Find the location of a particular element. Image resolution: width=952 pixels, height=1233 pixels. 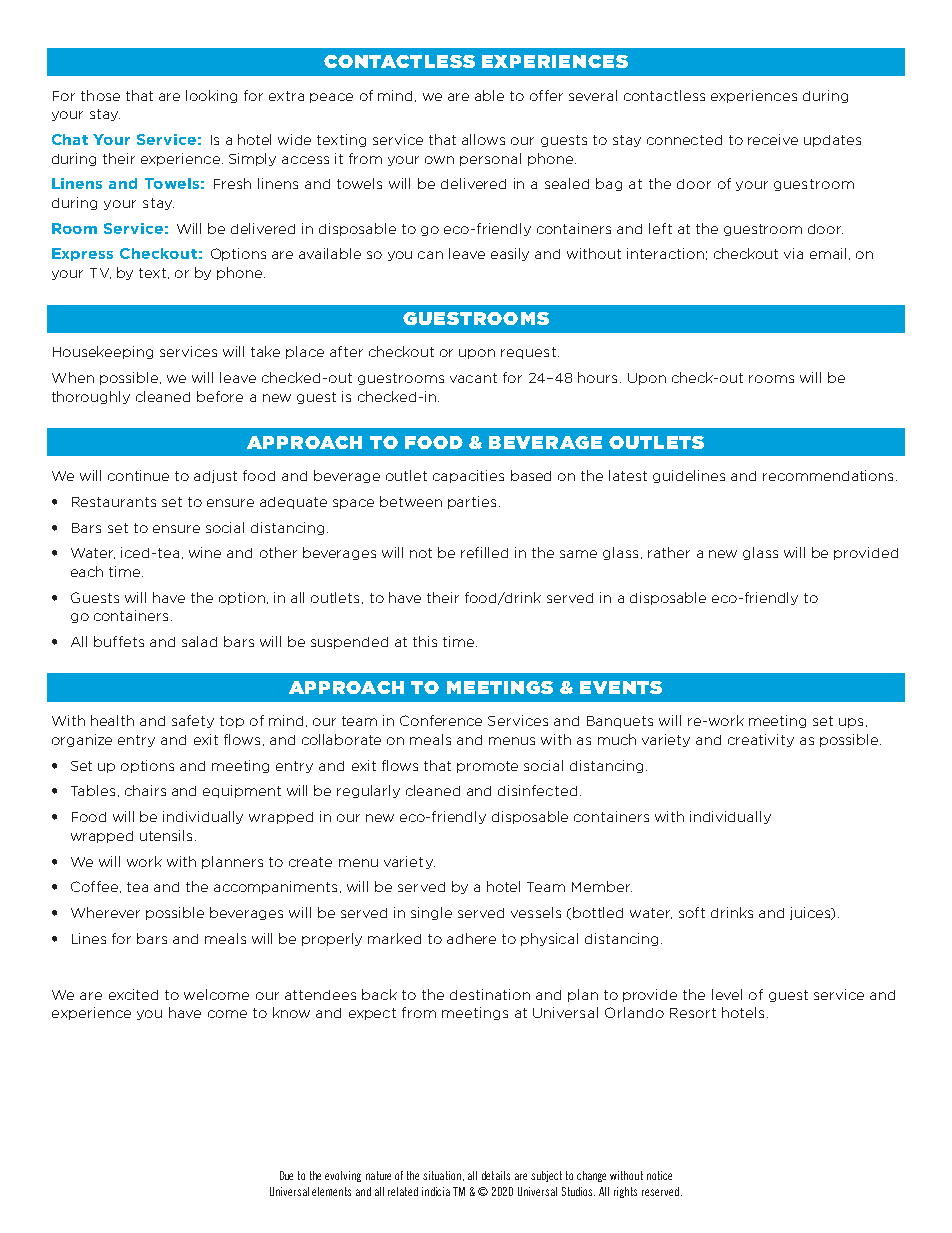

creativity is located at coordinates (761, 740).
